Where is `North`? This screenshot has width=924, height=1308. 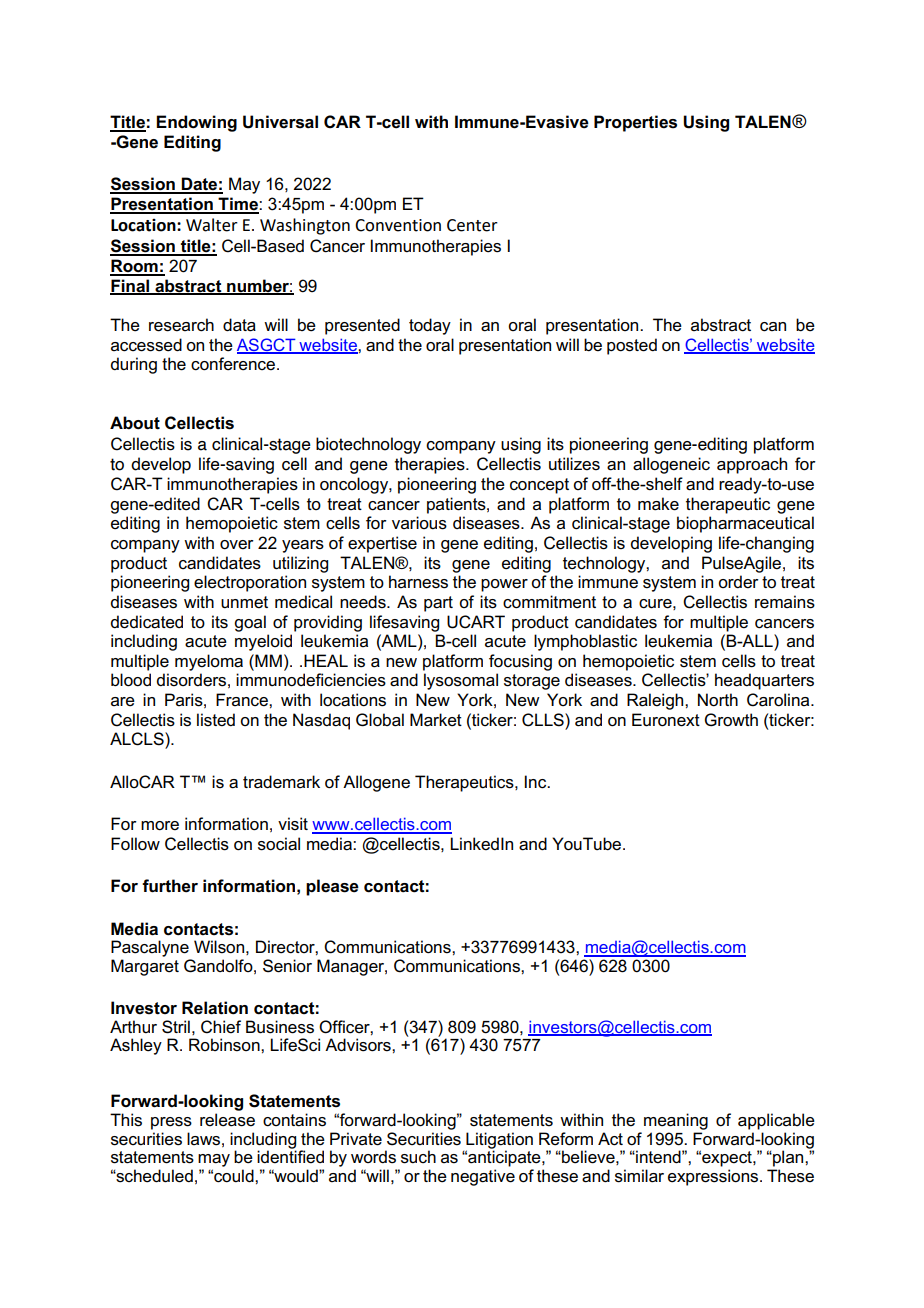
North is located at coordinates (718, 700).
